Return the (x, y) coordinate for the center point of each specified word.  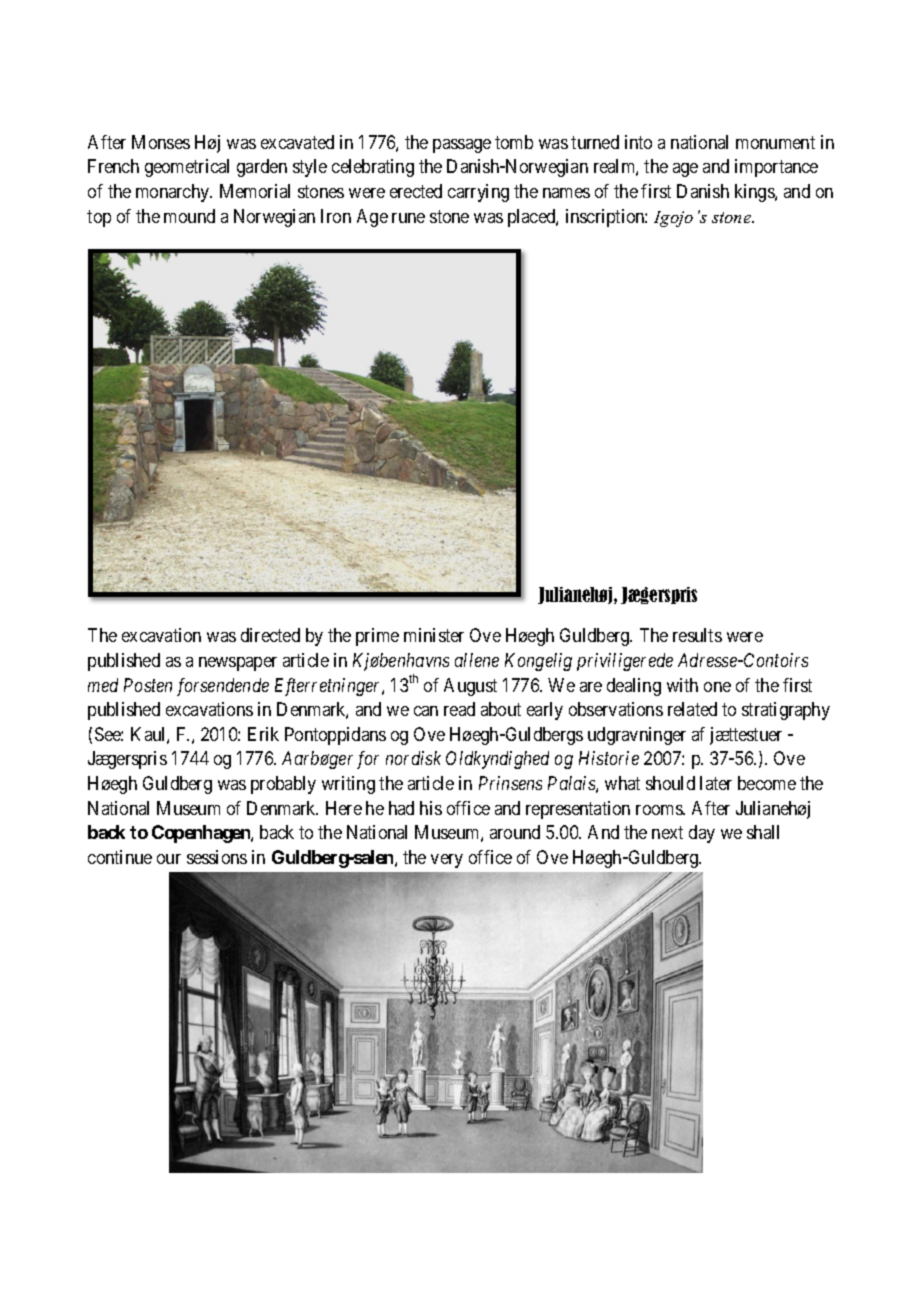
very (447, 861)
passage (462, 146)
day (702, 834)
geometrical (187, 168)
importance (776, 168)
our (169, 859)
